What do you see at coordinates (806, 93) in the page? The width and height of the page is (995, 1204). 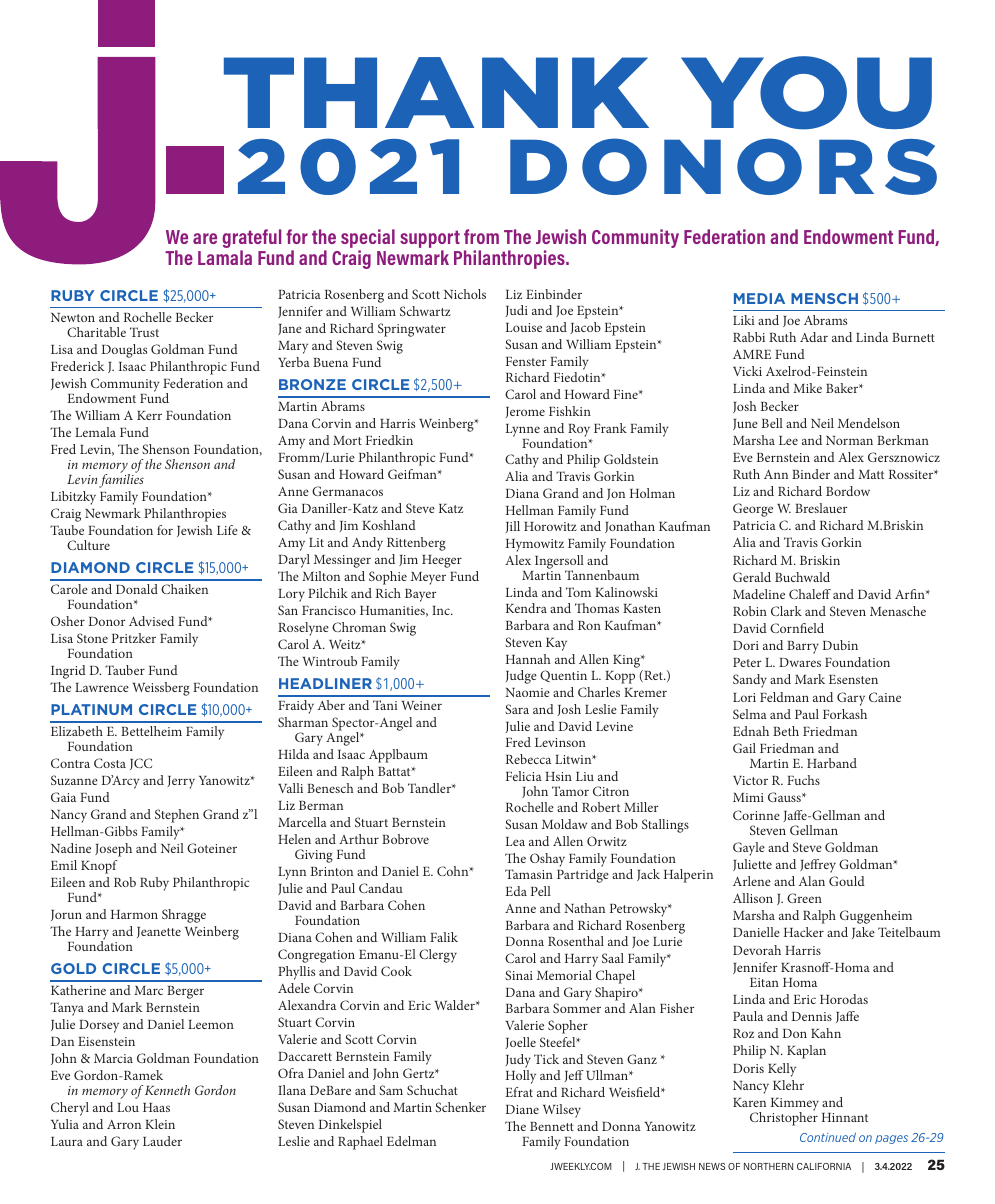 I see `YOU` at bounding box center [806, 93].
